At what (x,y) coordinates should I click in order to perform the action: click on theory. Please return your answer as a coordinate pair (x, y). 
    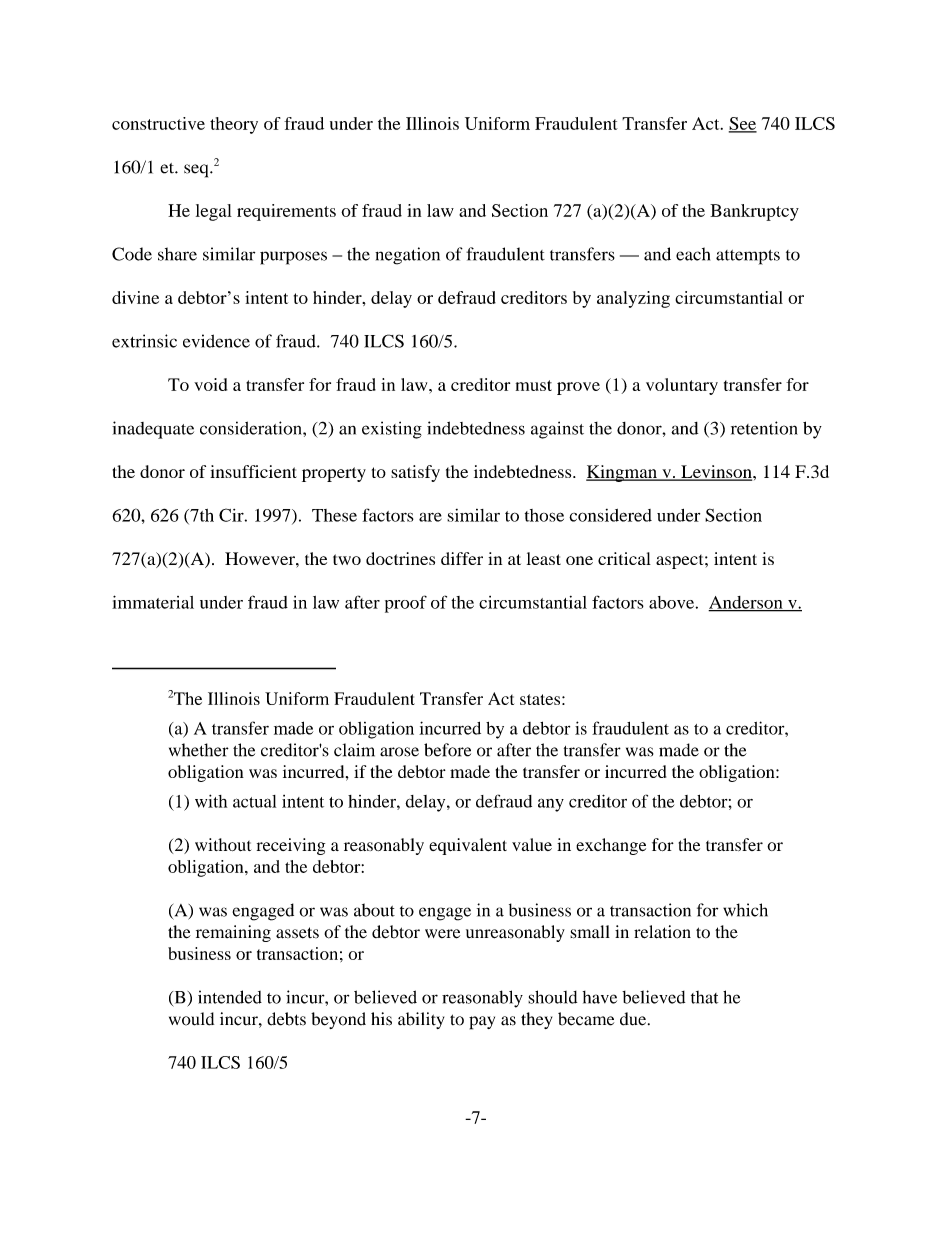
    Looking at the image, I should click on (234, 125).
